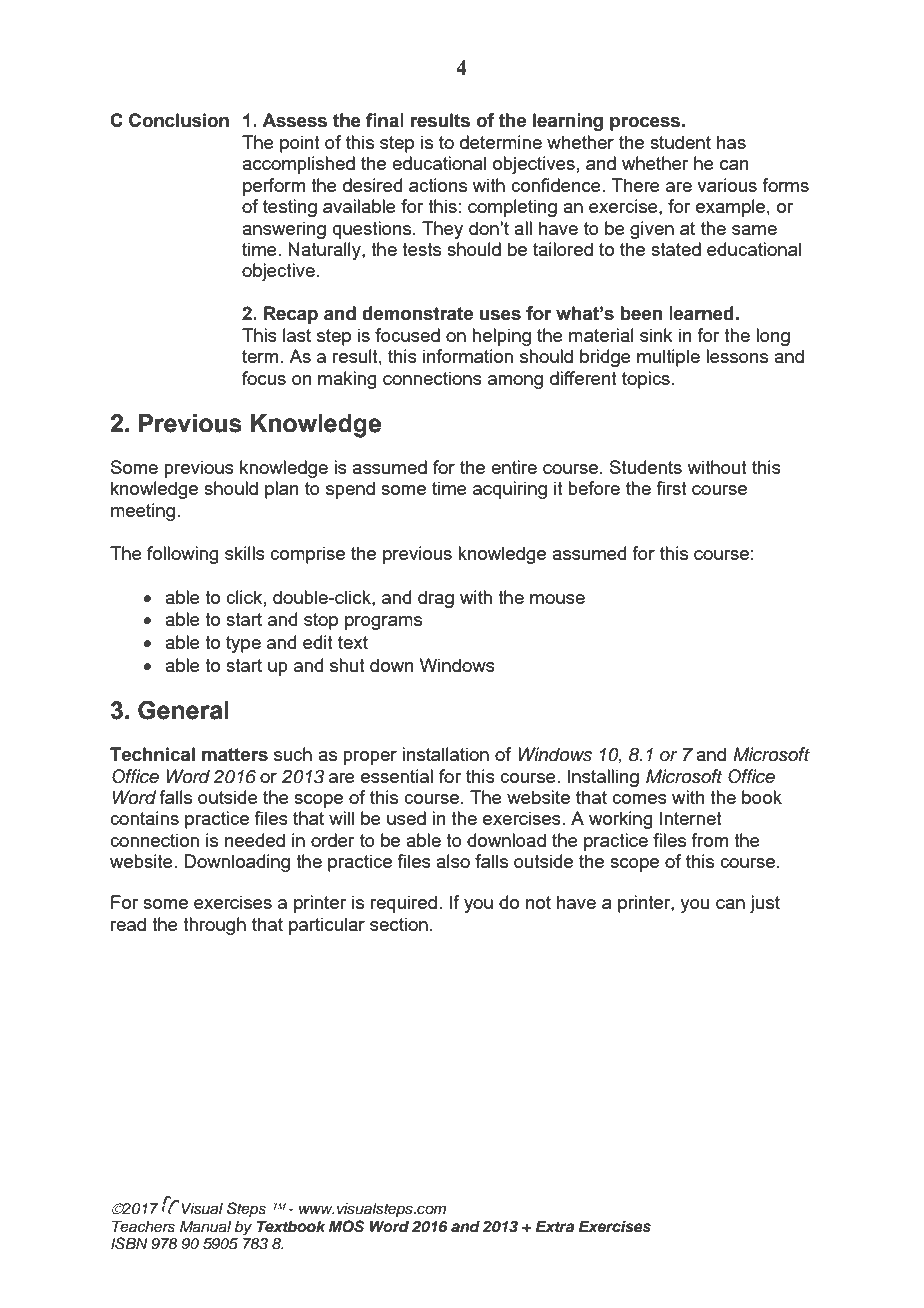 This screenshot has width=924, height=1308. What do you see at coordinates (731, 142) in the screenshot?
I see `has` at bounding box center [731, 142].
